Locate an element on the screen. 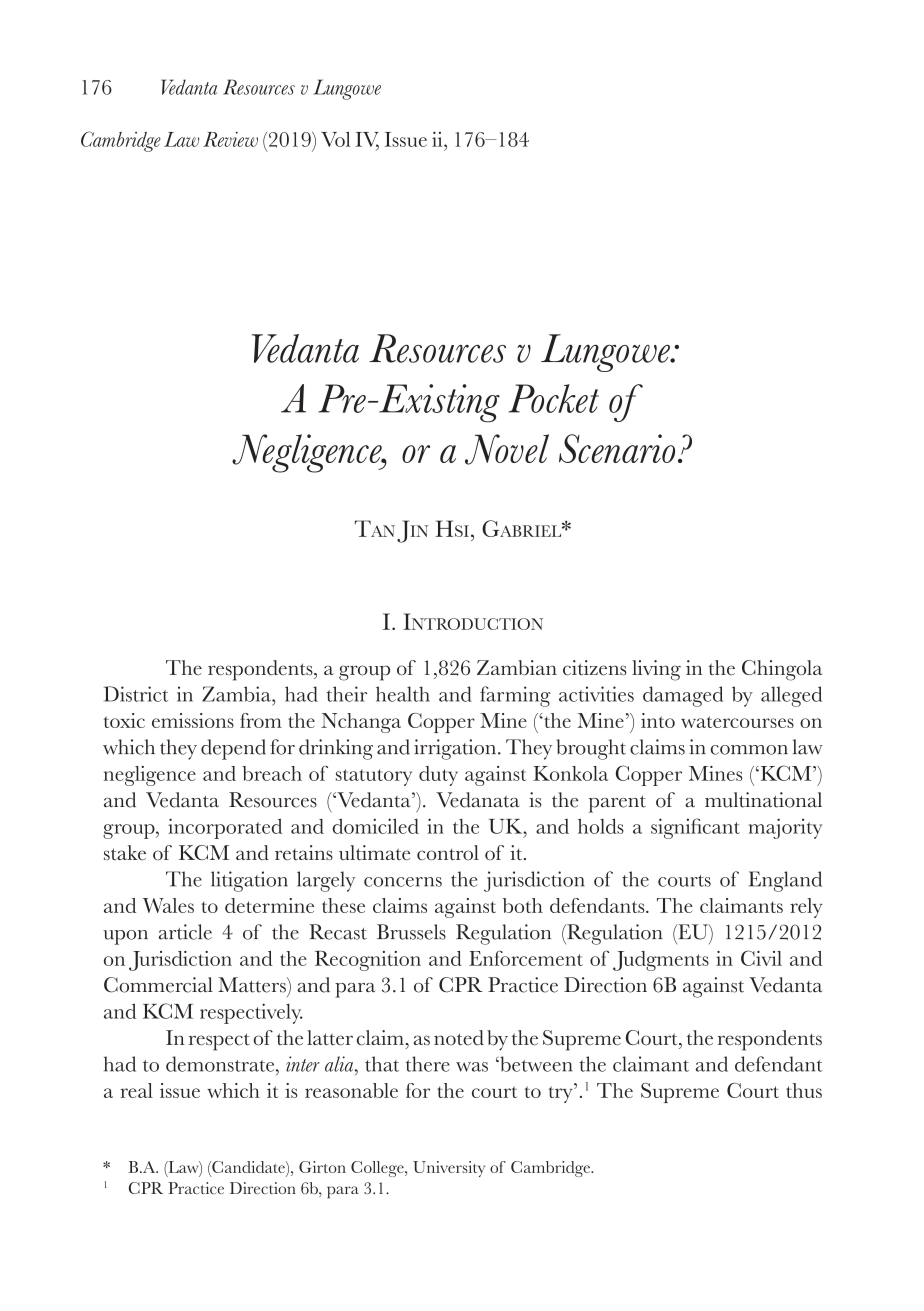 This screenshot has width=924, height=1311. Review is located at coordinates (230, 139).
